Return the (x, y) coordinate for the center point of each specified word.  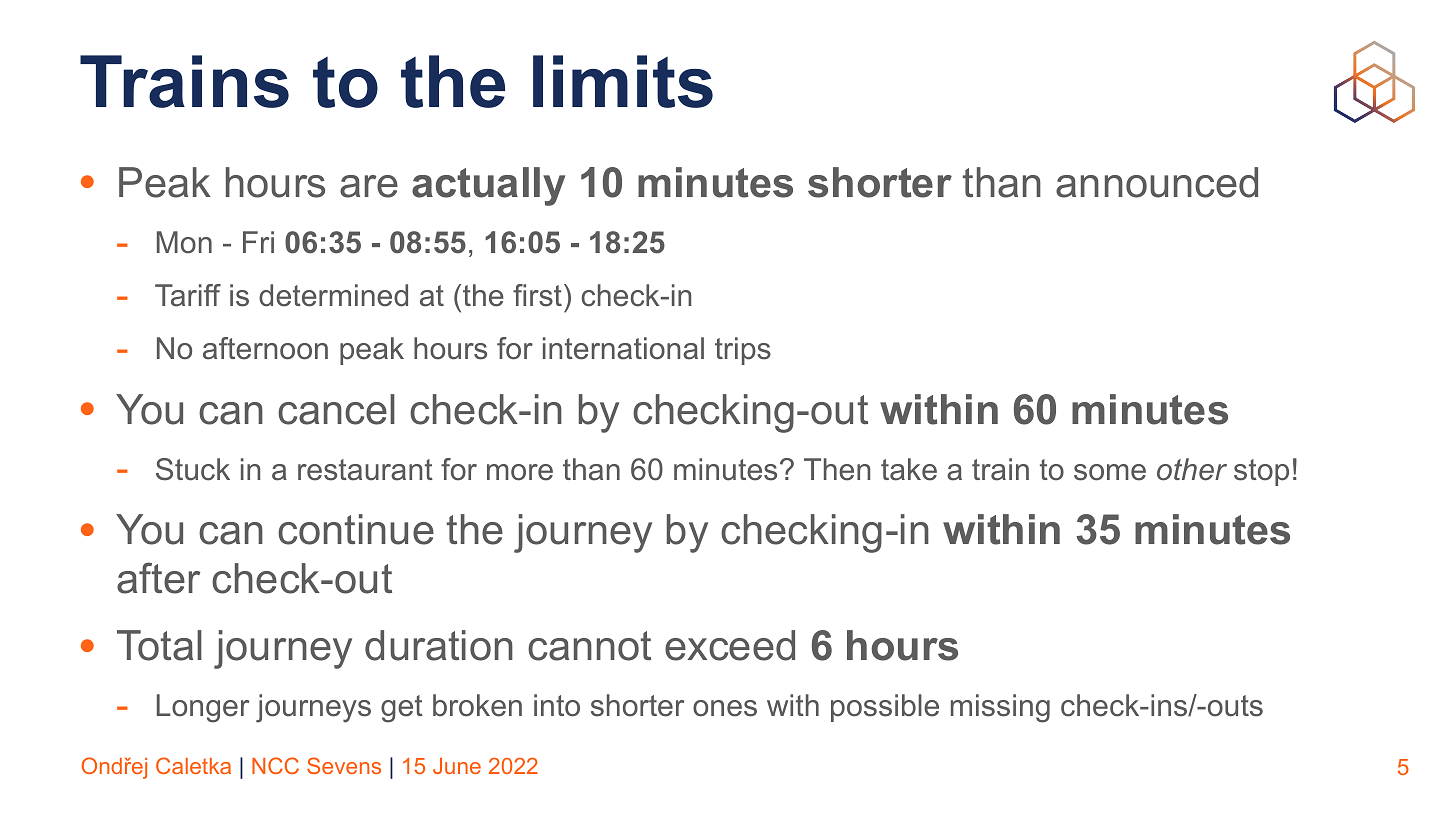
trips (743, 351)
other (1192, 469)
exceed (730, 645)
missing (1000, 708)
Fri (258, 242)
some (1110, 472)
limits (623, 81)
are (369, 186)
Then (837, 469)
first (537, 295)
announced (1157, 182)
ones (725, 708)
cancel (336, 409)
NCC (275, 765)
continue (356, 529)
